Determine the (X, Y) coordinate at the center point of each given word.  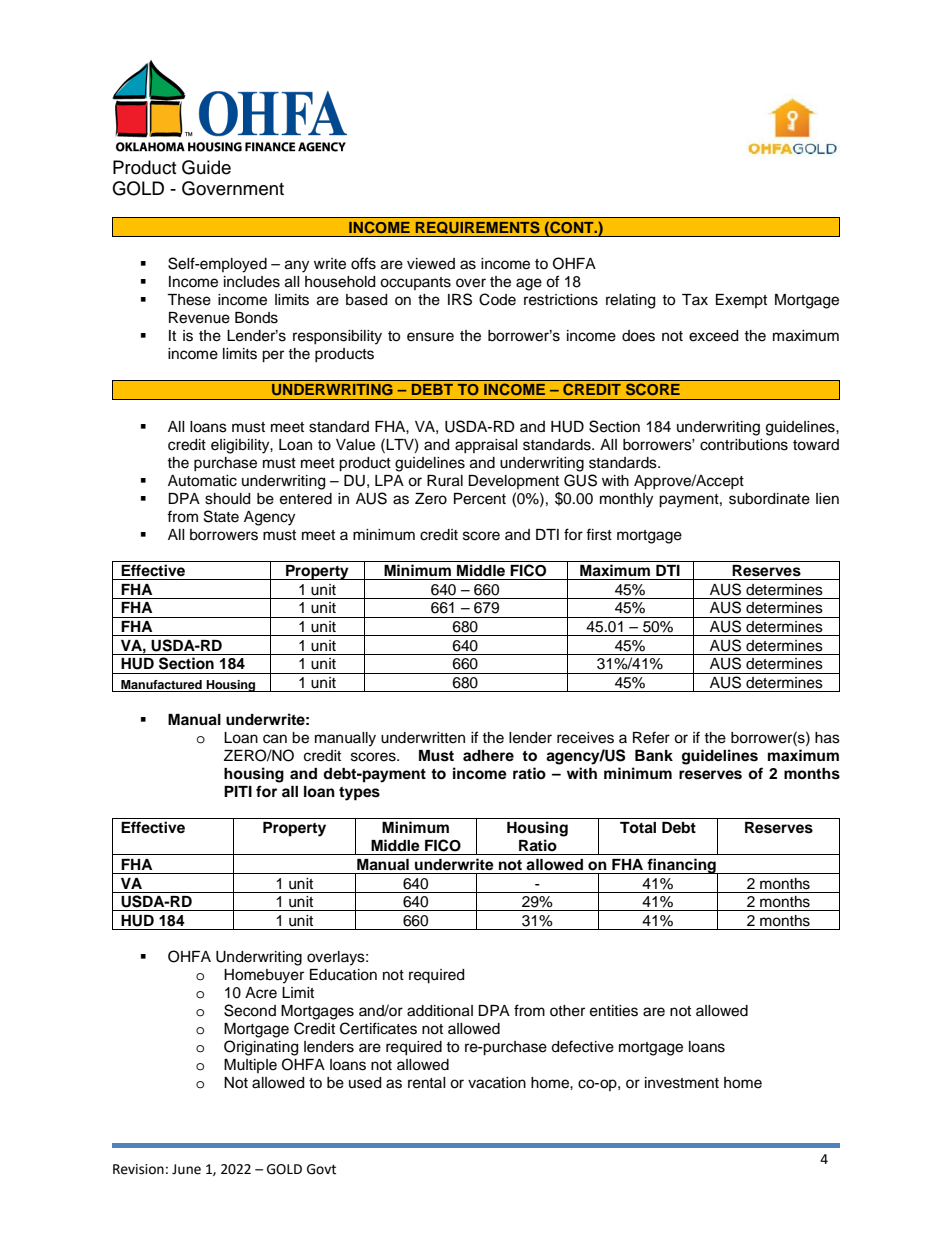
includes (252, 282)
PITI (238, 791)
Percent (480, 499)
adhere (488, 755)
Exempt (741, 301)
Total (638, 828)
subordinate (769, 499)
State (221, 516)
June (186, 1169)
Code (497, 299)
